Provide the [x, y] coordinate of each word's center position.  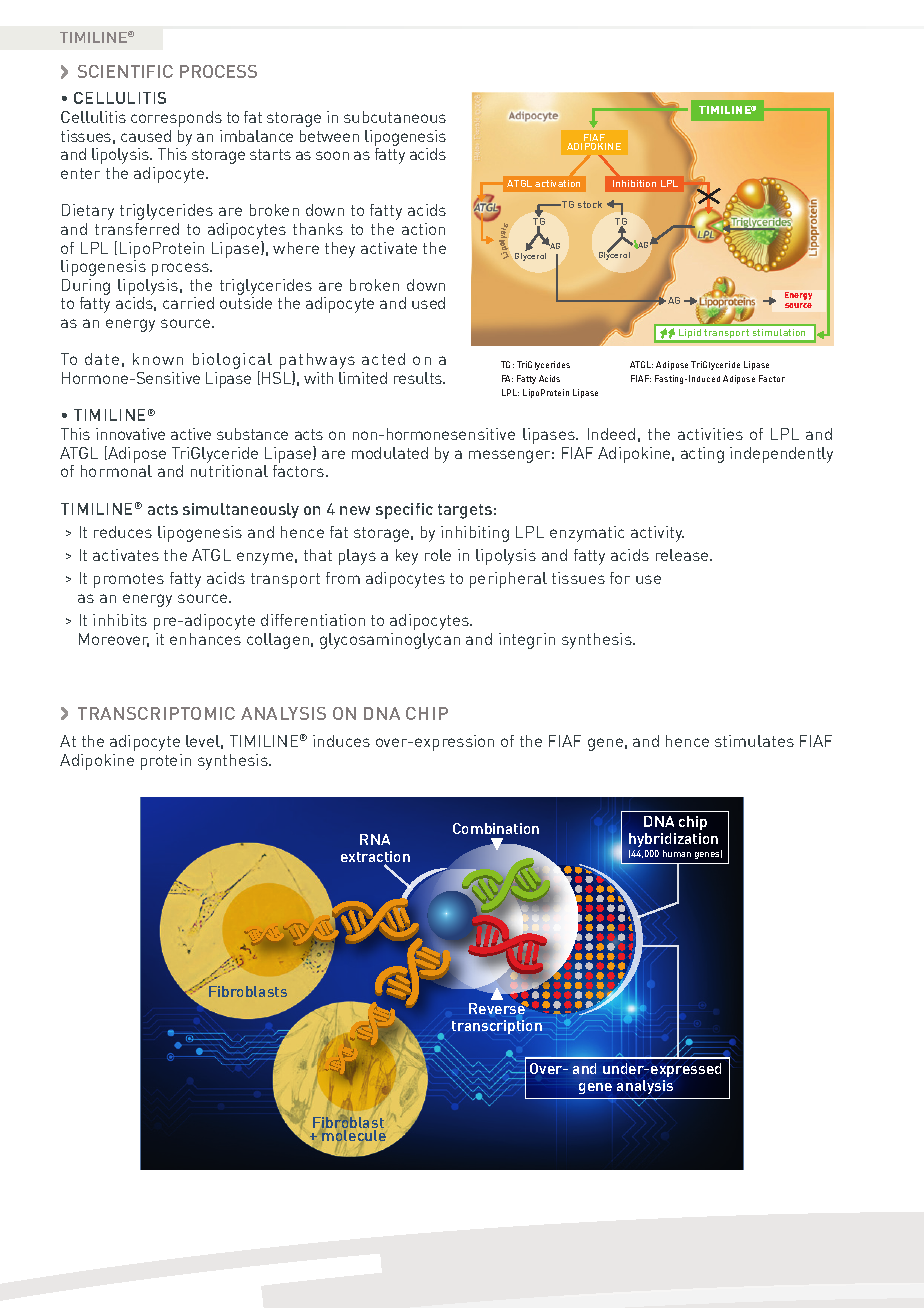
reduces [123, 532]
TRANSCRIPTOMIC [156, 713]
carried [188, 303]
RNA [375, 839]
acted [383, 359]
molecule [354, 1135]
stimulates [754, 741]
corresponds [176, 119]
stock [590, 204]
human [677, 853]
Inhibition [634, 183]
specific [404, 511]
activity [657, 534]
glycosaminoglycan [390, 641]
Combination [496, 828]
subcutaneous [395, 117]
